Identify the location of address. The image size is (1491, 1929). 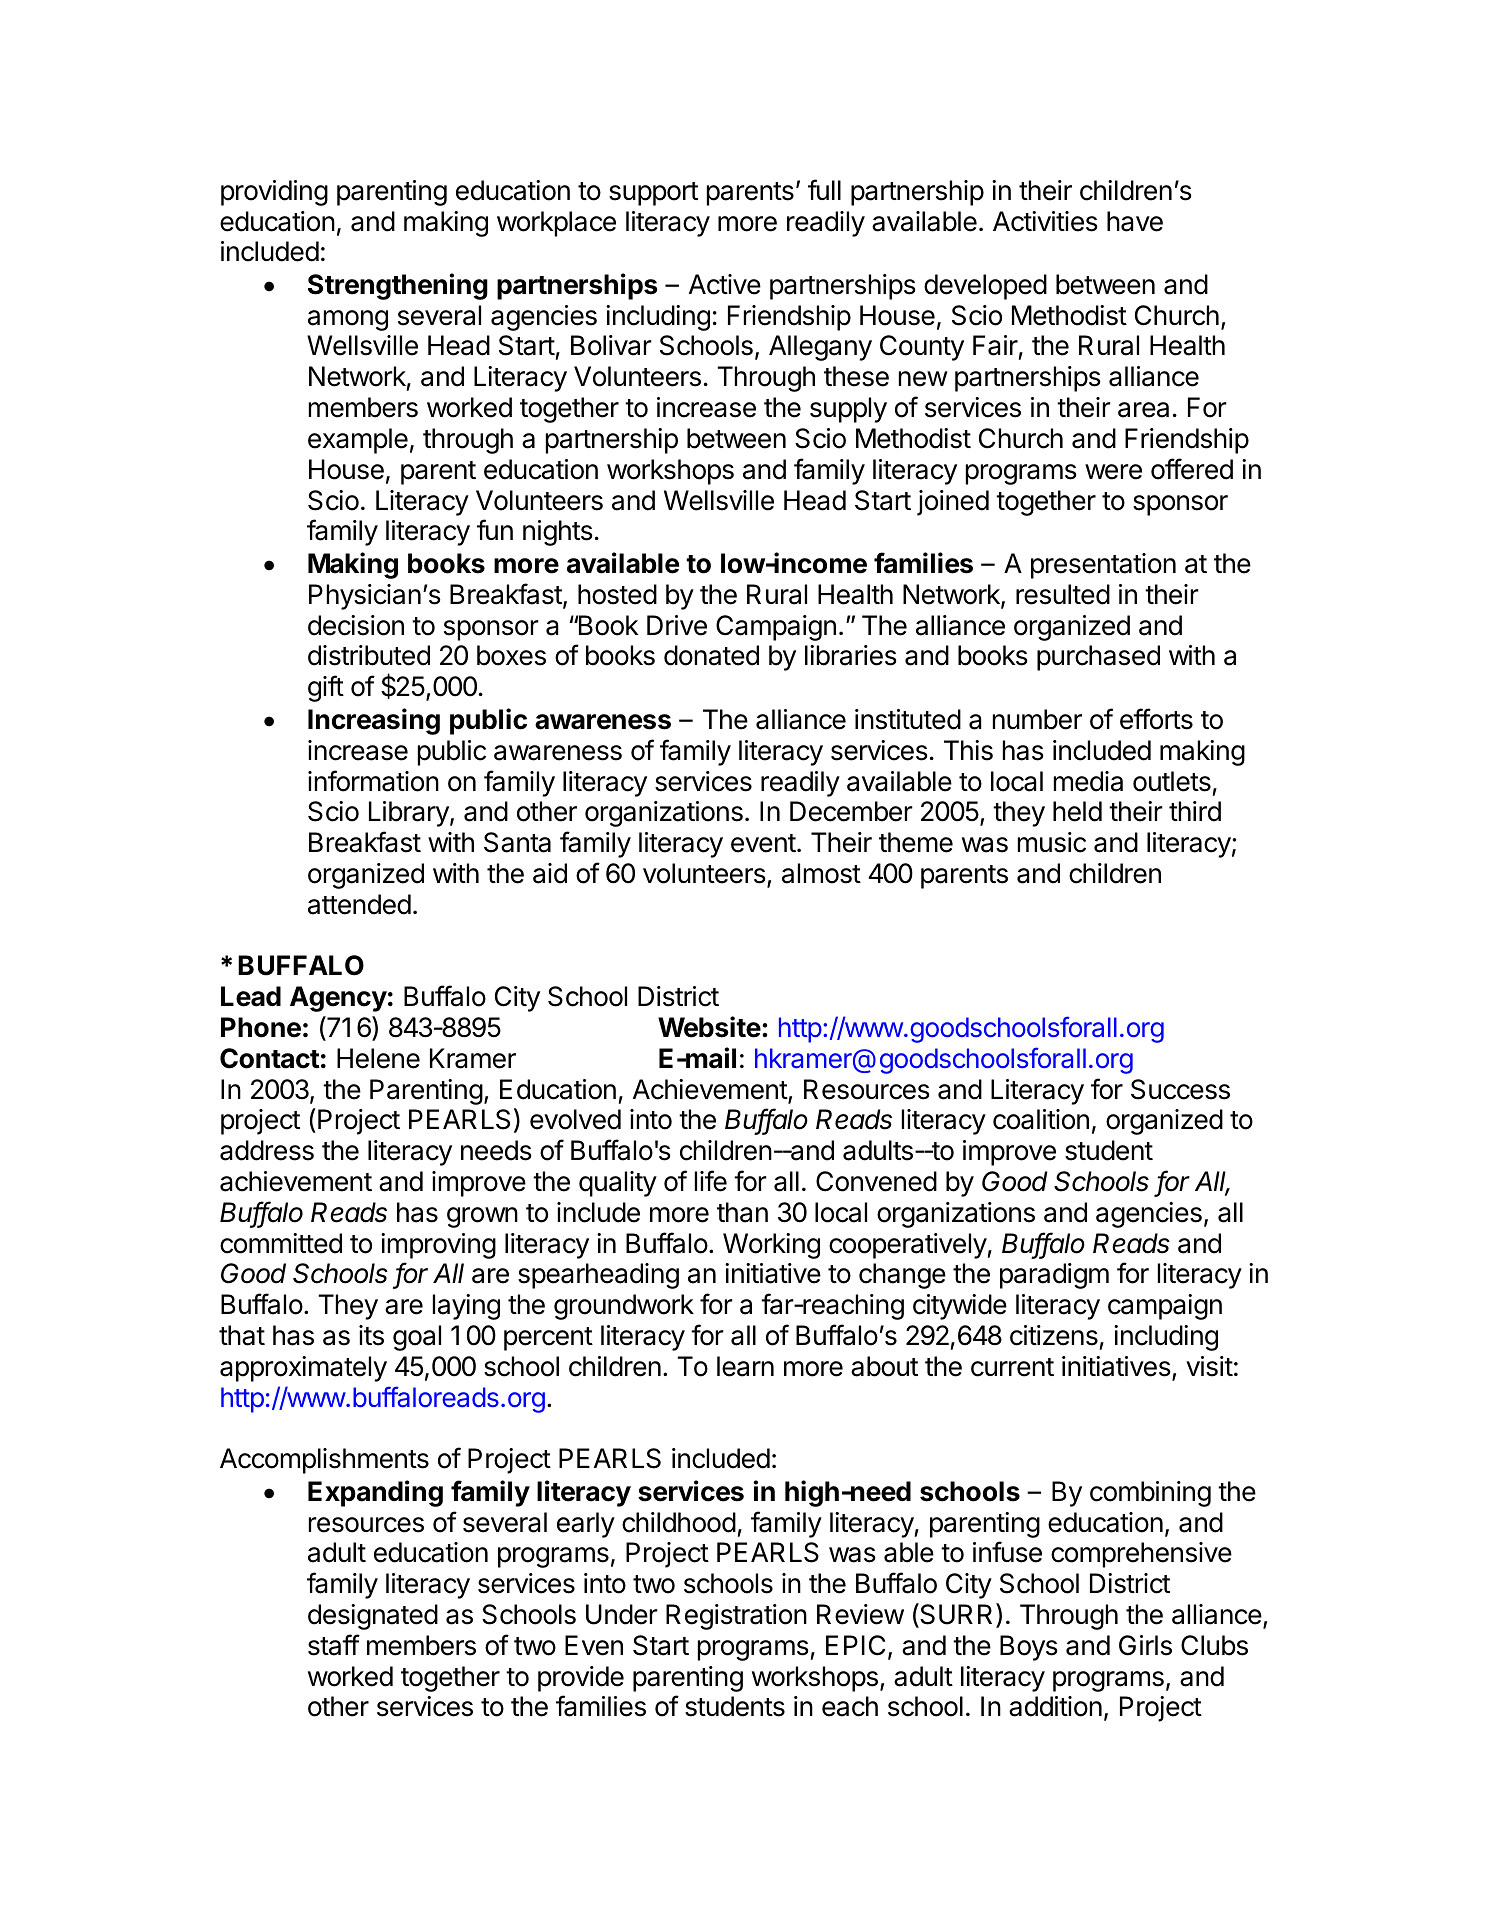
(267, 1150).
